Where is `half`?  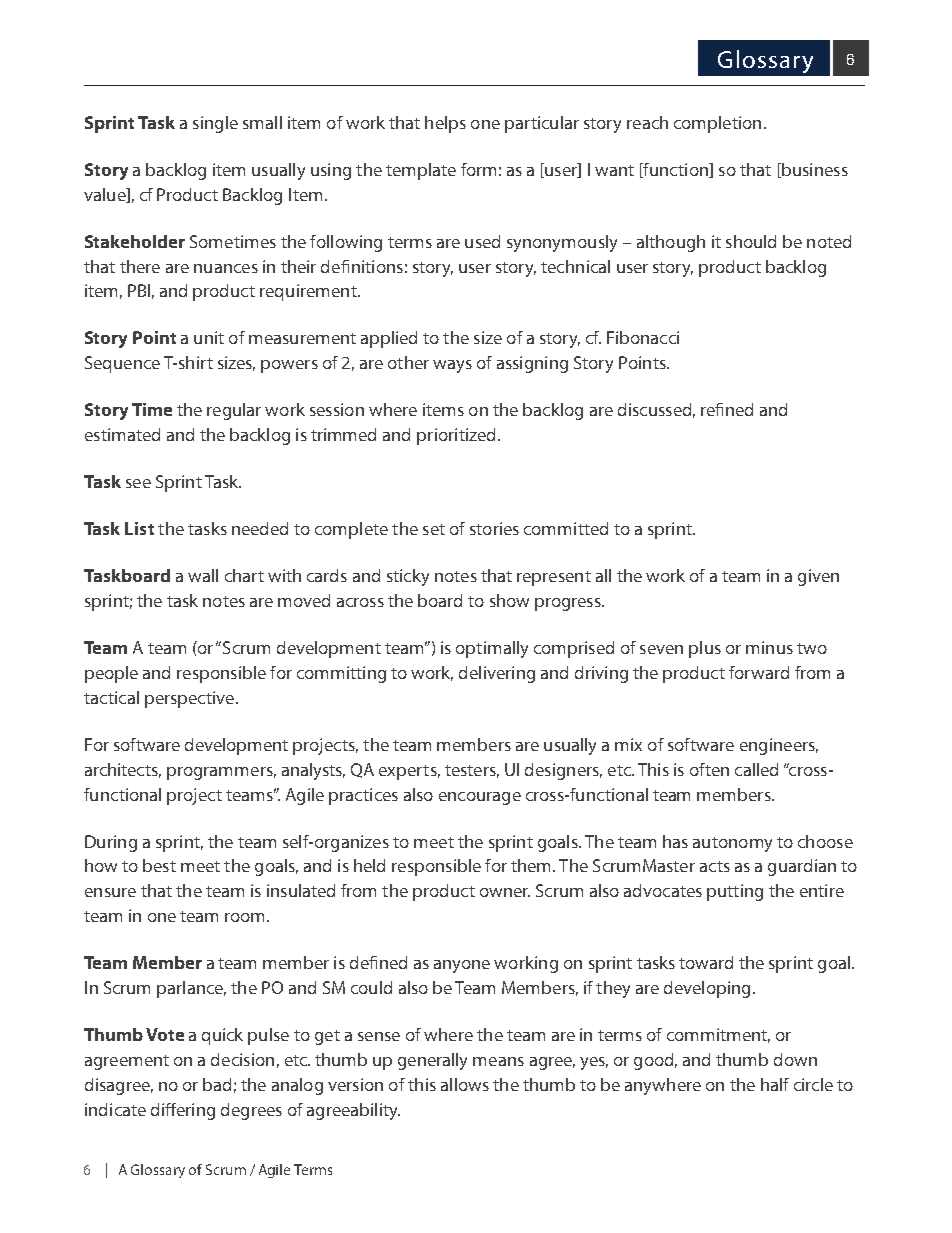 half is located at coordinates (775, 1084).
